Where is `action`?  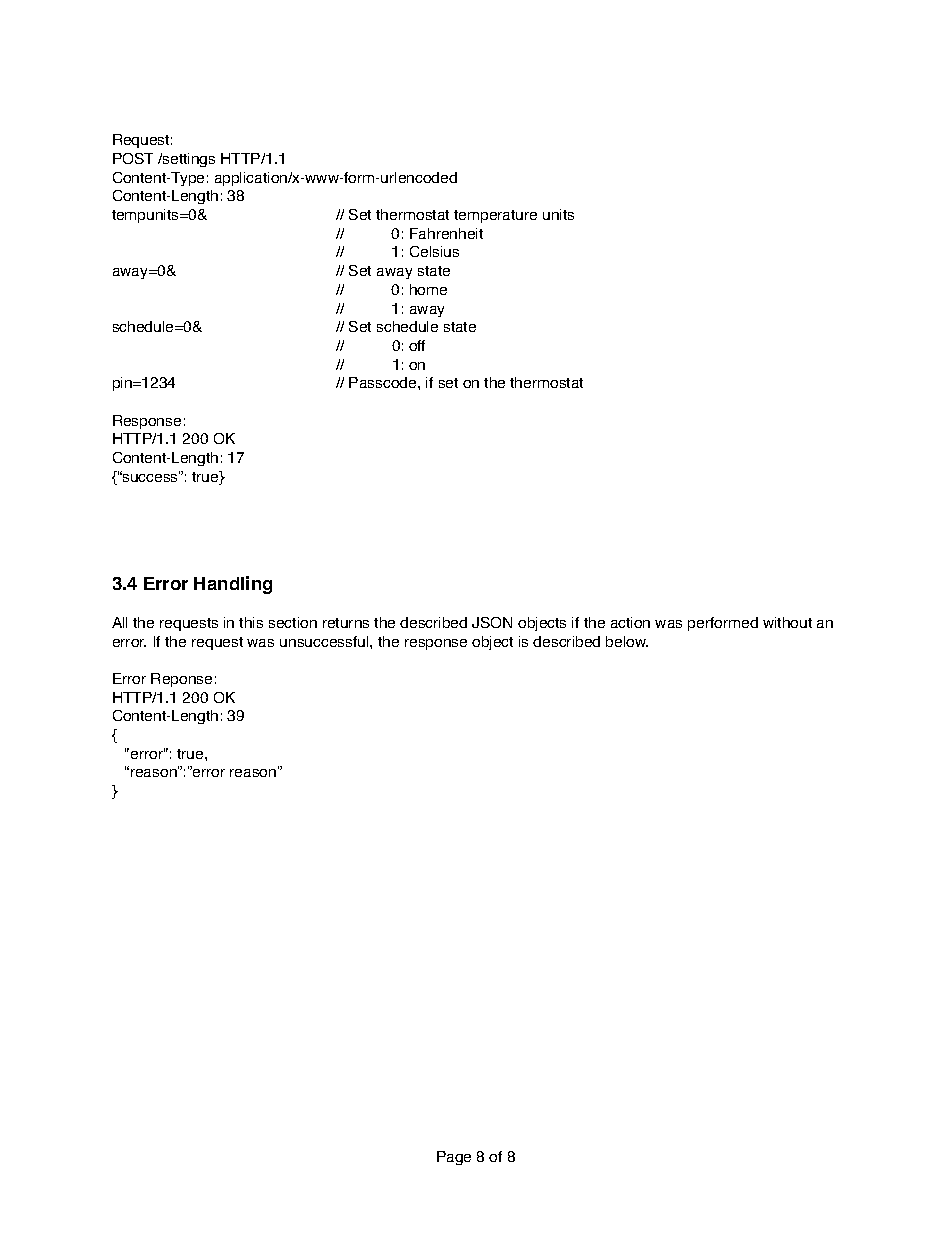 action is located at coordinates (630, 622).
